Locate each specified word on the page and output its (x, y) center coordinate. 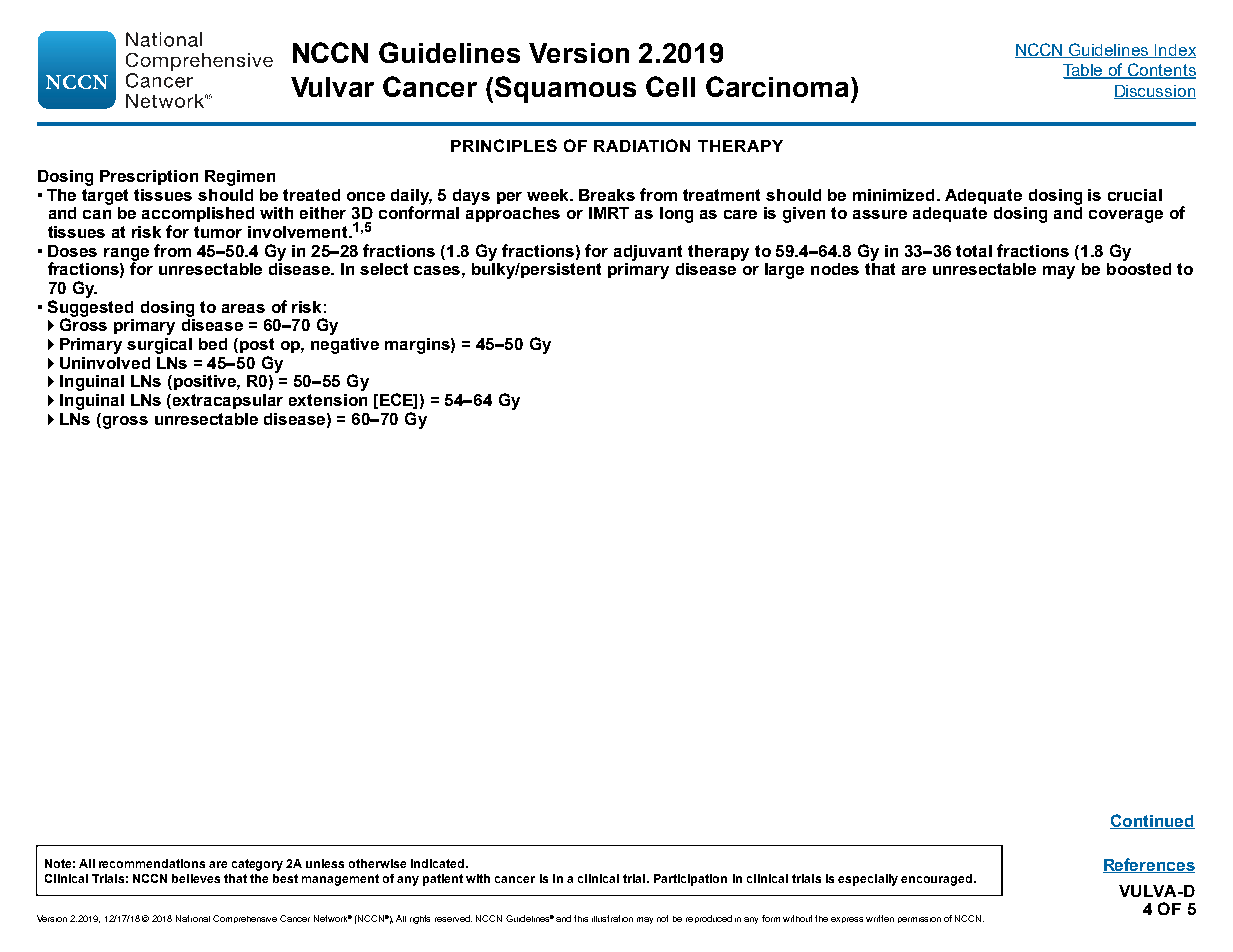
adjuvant (648, 253)
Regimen (240, 178)
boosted (1139, 269)
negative (345, 346)
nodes (835, 269)
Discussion (1155, 92)
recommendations (152, 863)
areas (243, 308)
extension (328, 400)
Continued (1152, 821)
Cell (670, 86)
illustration (612, 918)
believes (196, 878)
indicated (439, 863)
